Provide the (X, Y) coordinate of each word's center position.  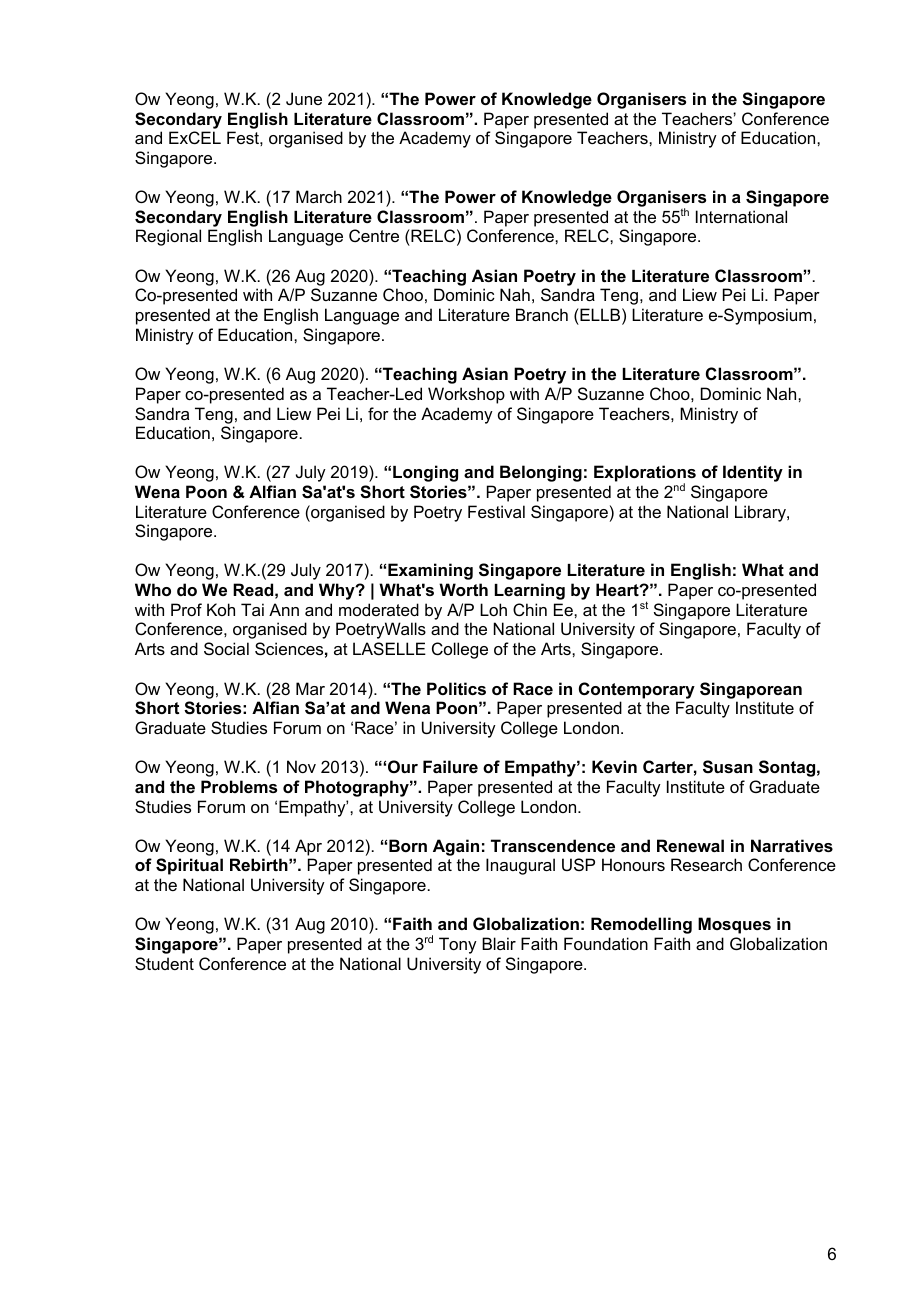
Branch (542, 314)
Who (153, 589)
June (304, 98)
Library (761, 513)
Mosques (734, 925)
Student (164, 963)
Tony (458, 945)
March (319, 196)
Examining (430, 571)
